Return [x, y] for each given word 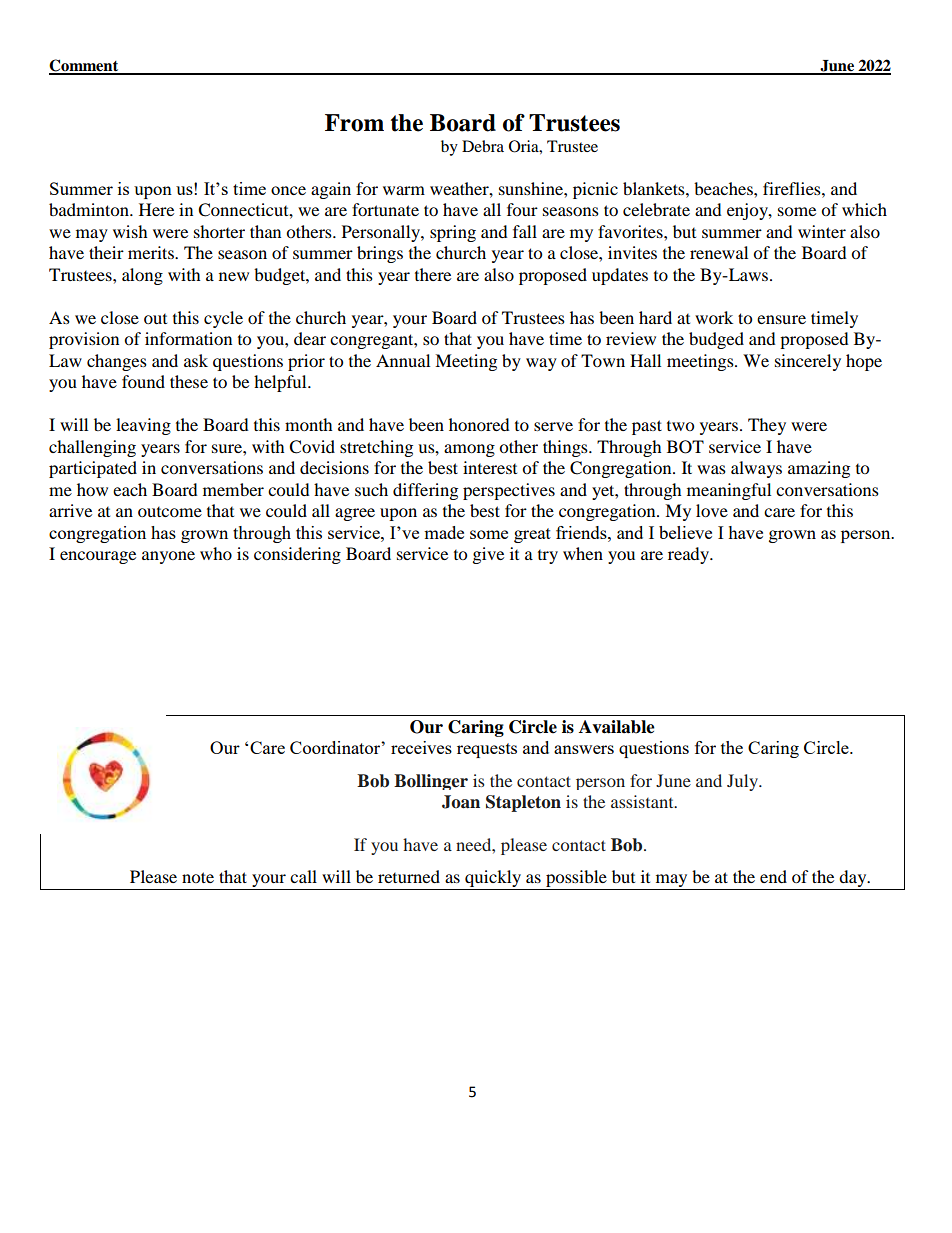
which [864, 209]
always [756, 469]
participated [93, 469]
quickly [493, 880]
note [198, 877]
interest [490, 467]
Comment [85, 66]
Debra [483, 146]
